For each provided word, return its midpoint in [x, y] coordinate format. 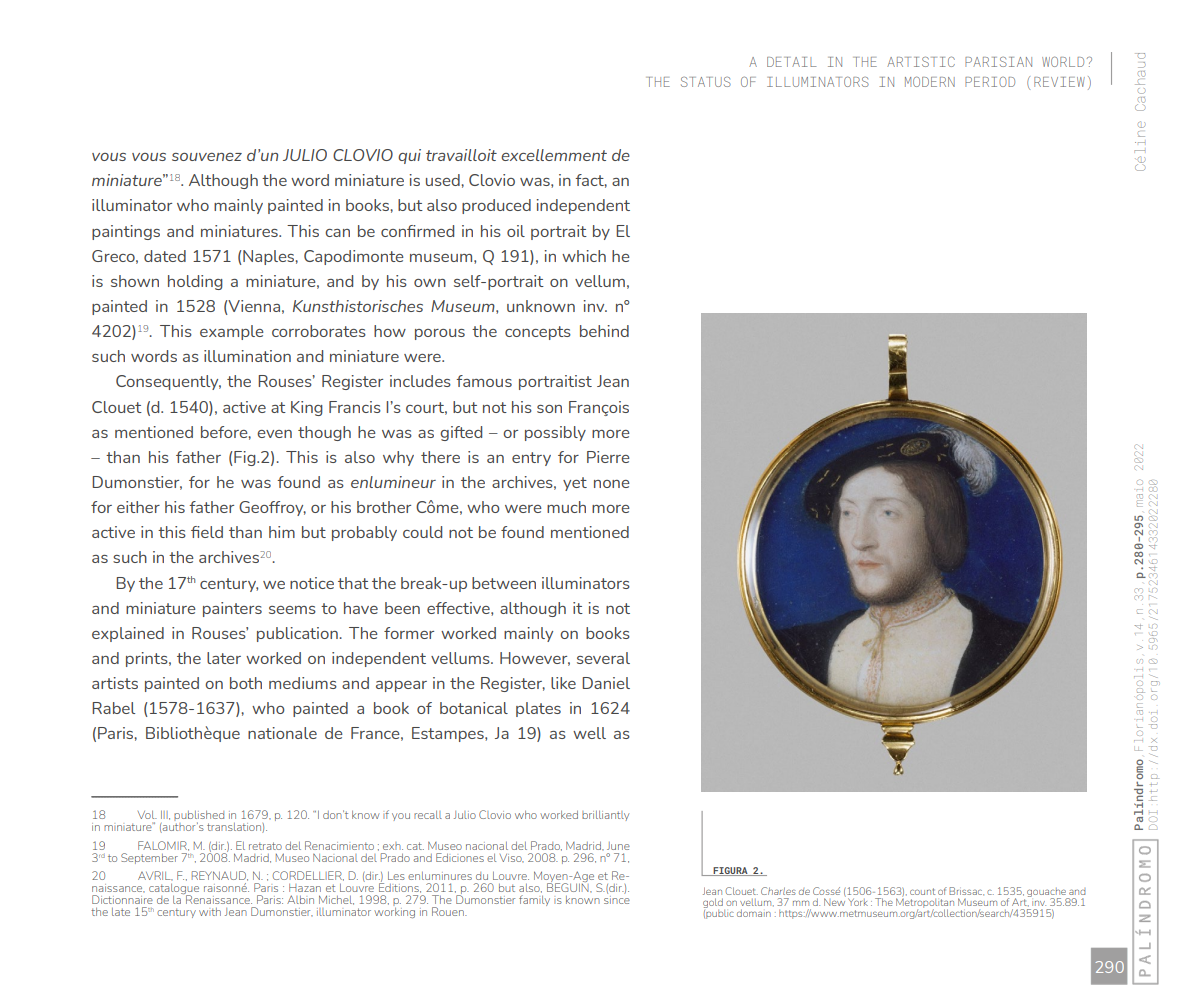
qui [409, 156]
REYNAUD [220, 876]
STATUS [706, 82]
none [612, 484]
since [617, 900]
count [922, 891]
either [138, 507]
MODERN [930, 81]
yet [575, 484]
